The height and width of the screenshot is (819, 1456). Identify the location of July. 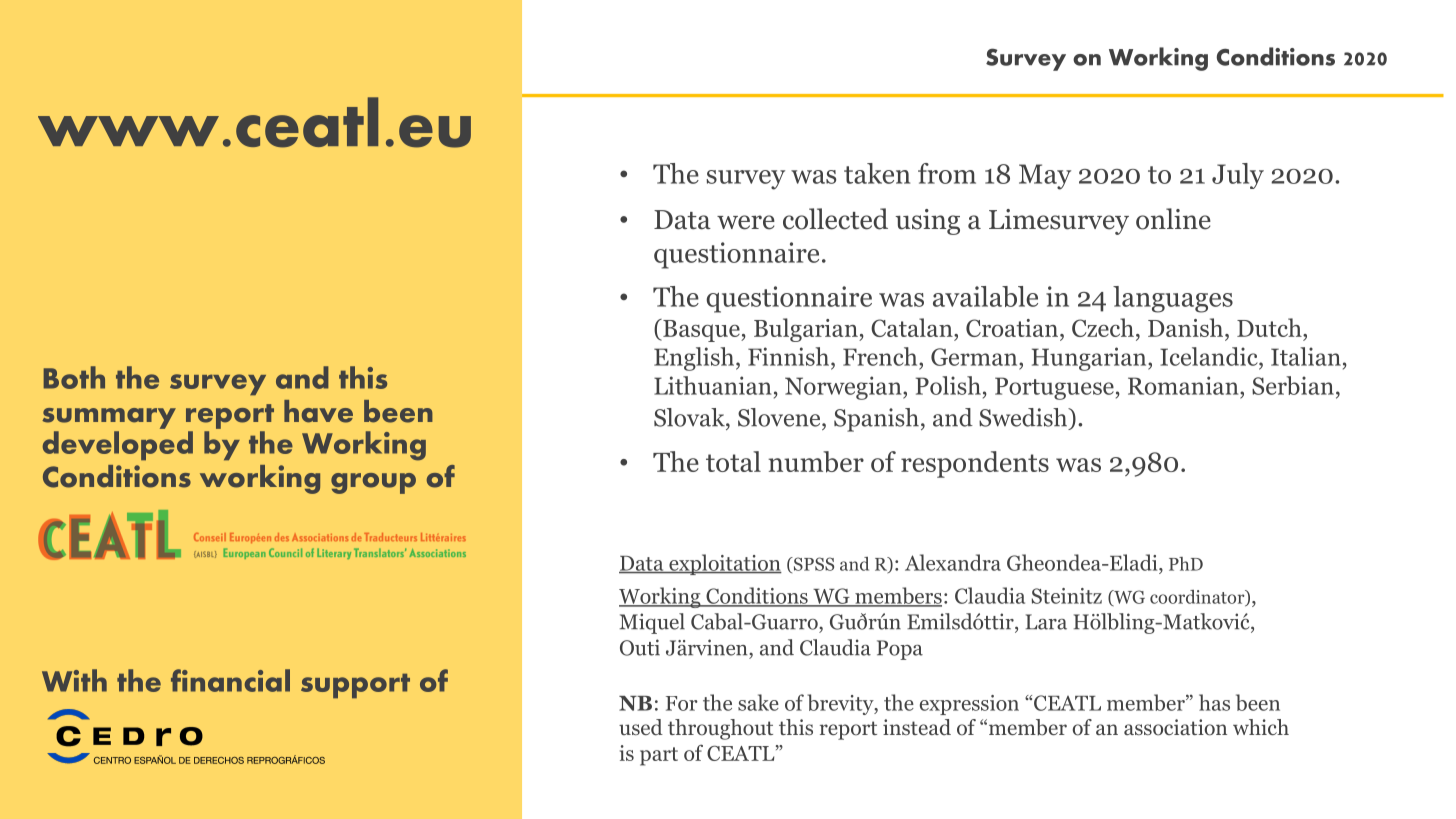
(1238, 176).
